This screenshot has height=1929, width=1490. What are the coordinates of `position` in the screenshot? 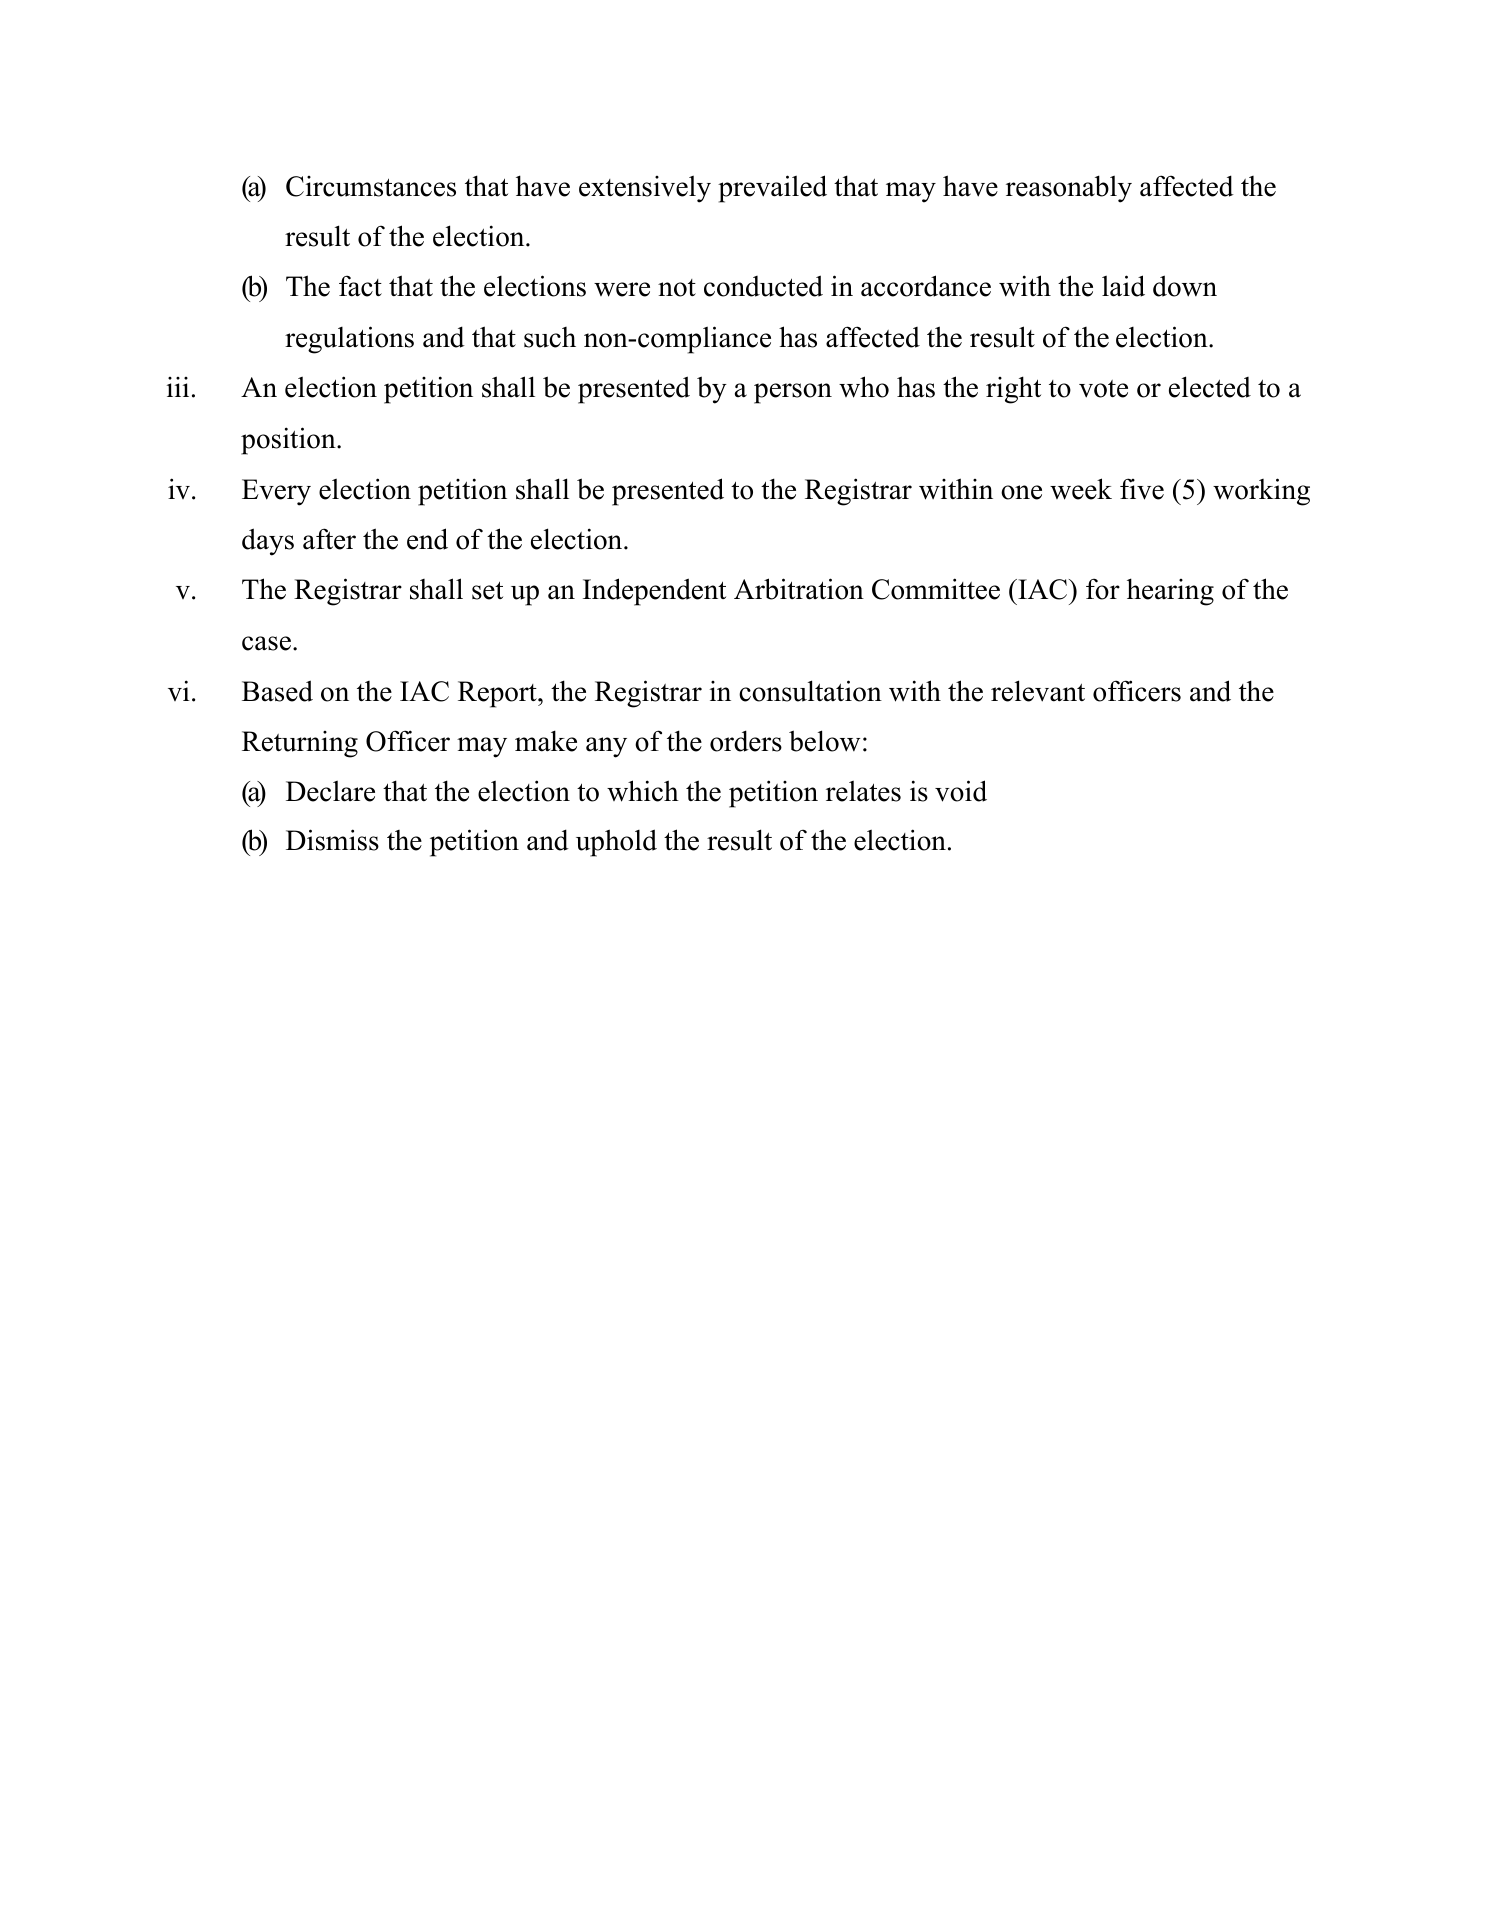 It's located at (289, 441).
